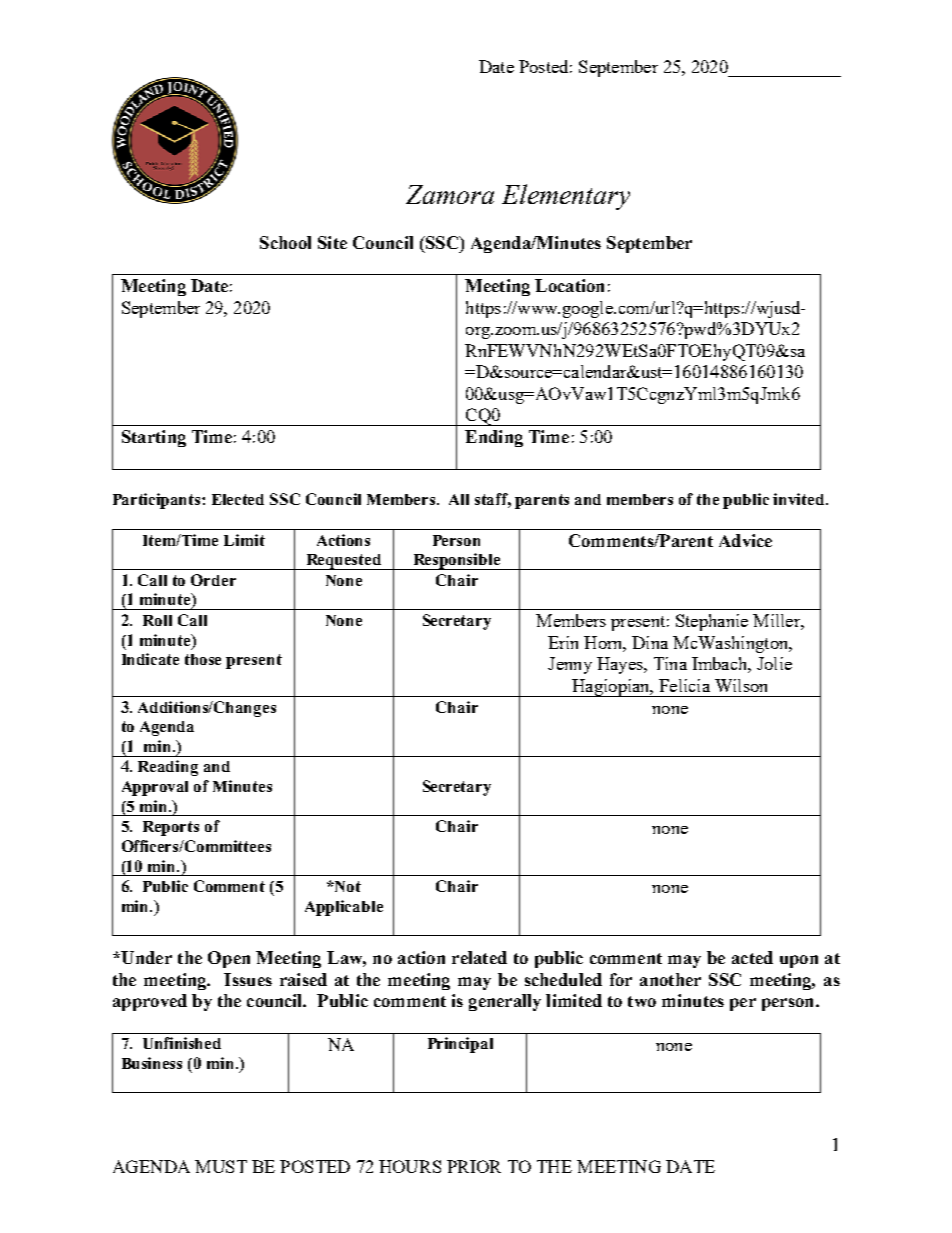 The image size is (952, 1233). Describe the element at coordinates (566, 197) in the screenshot. I see `Elementary` at that location.
